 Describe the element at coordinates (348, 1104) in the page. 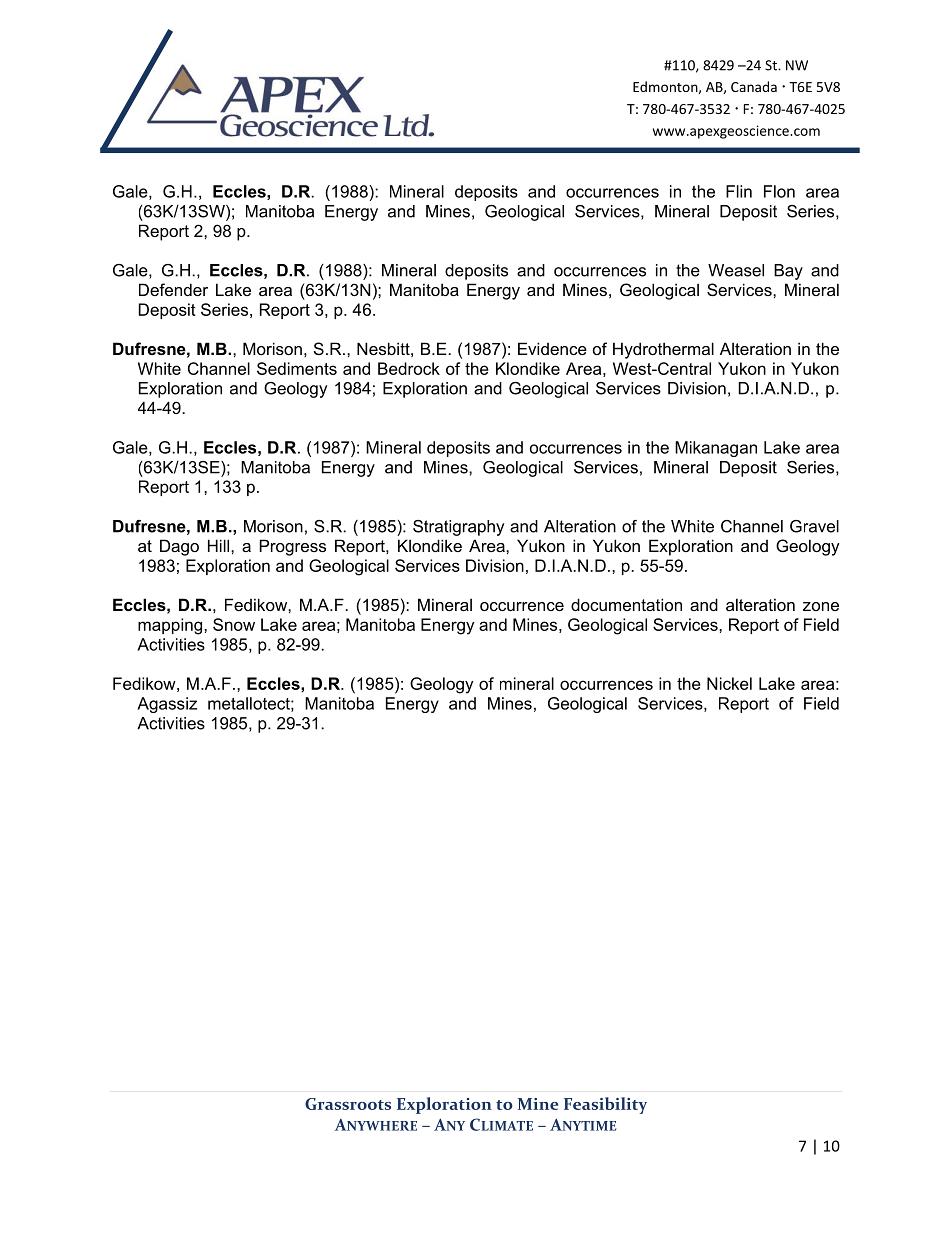

I see `Grassroots` at that location.
